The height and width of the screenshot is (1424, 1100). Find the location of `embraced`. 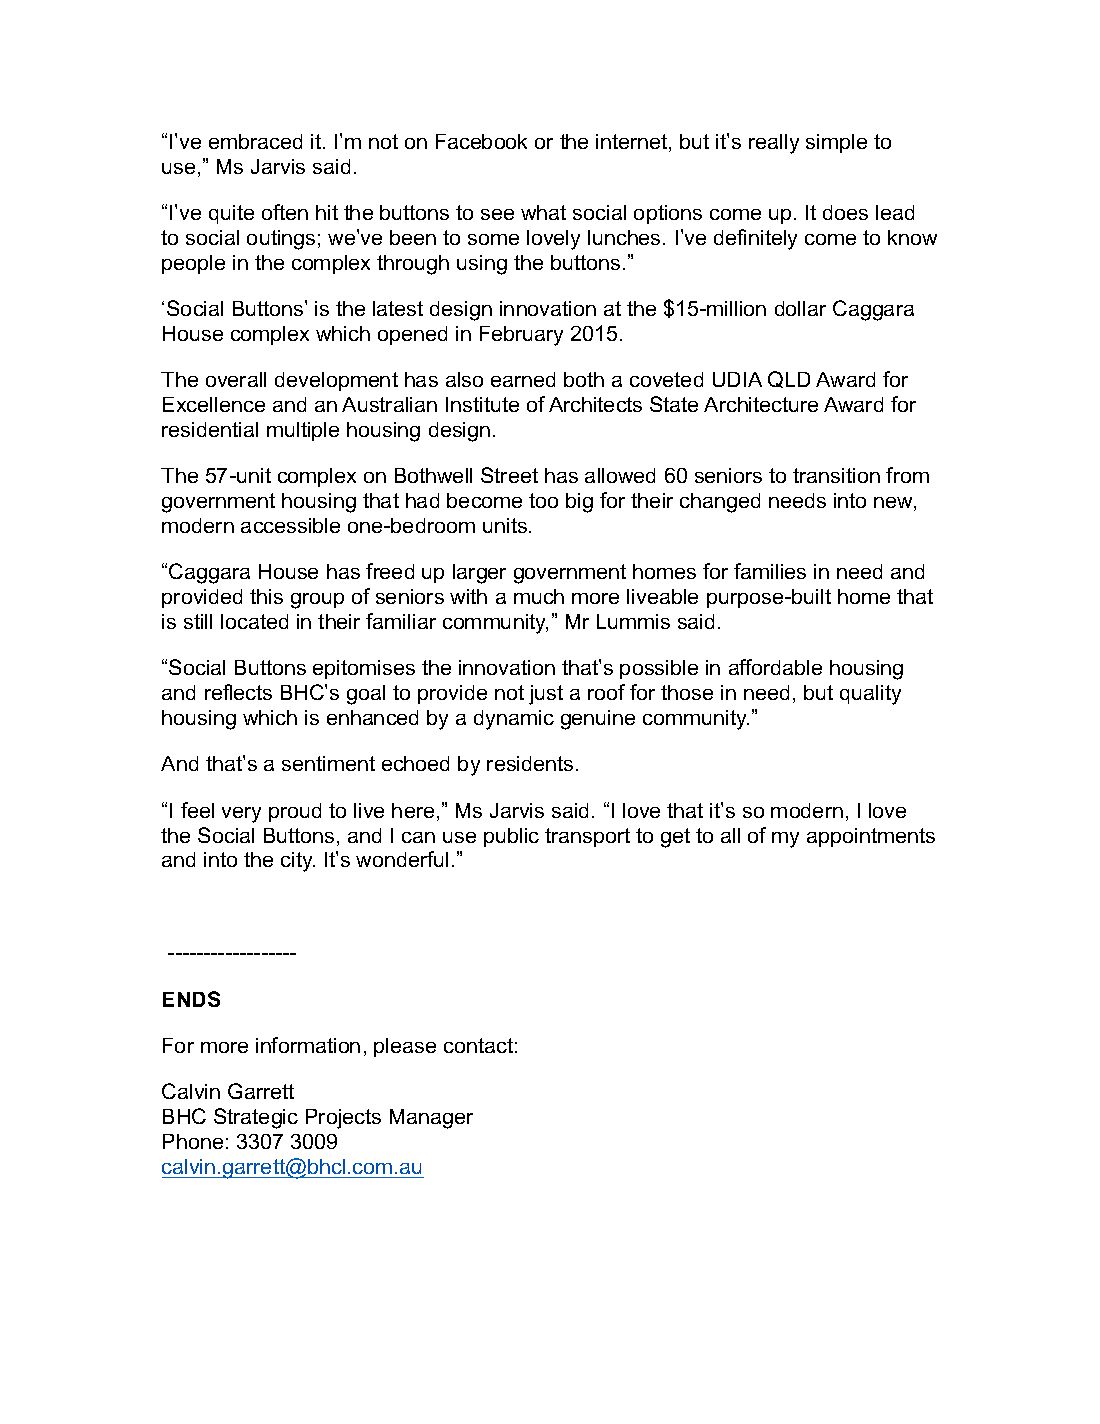

embraced is located at coordinates (255, 141).
